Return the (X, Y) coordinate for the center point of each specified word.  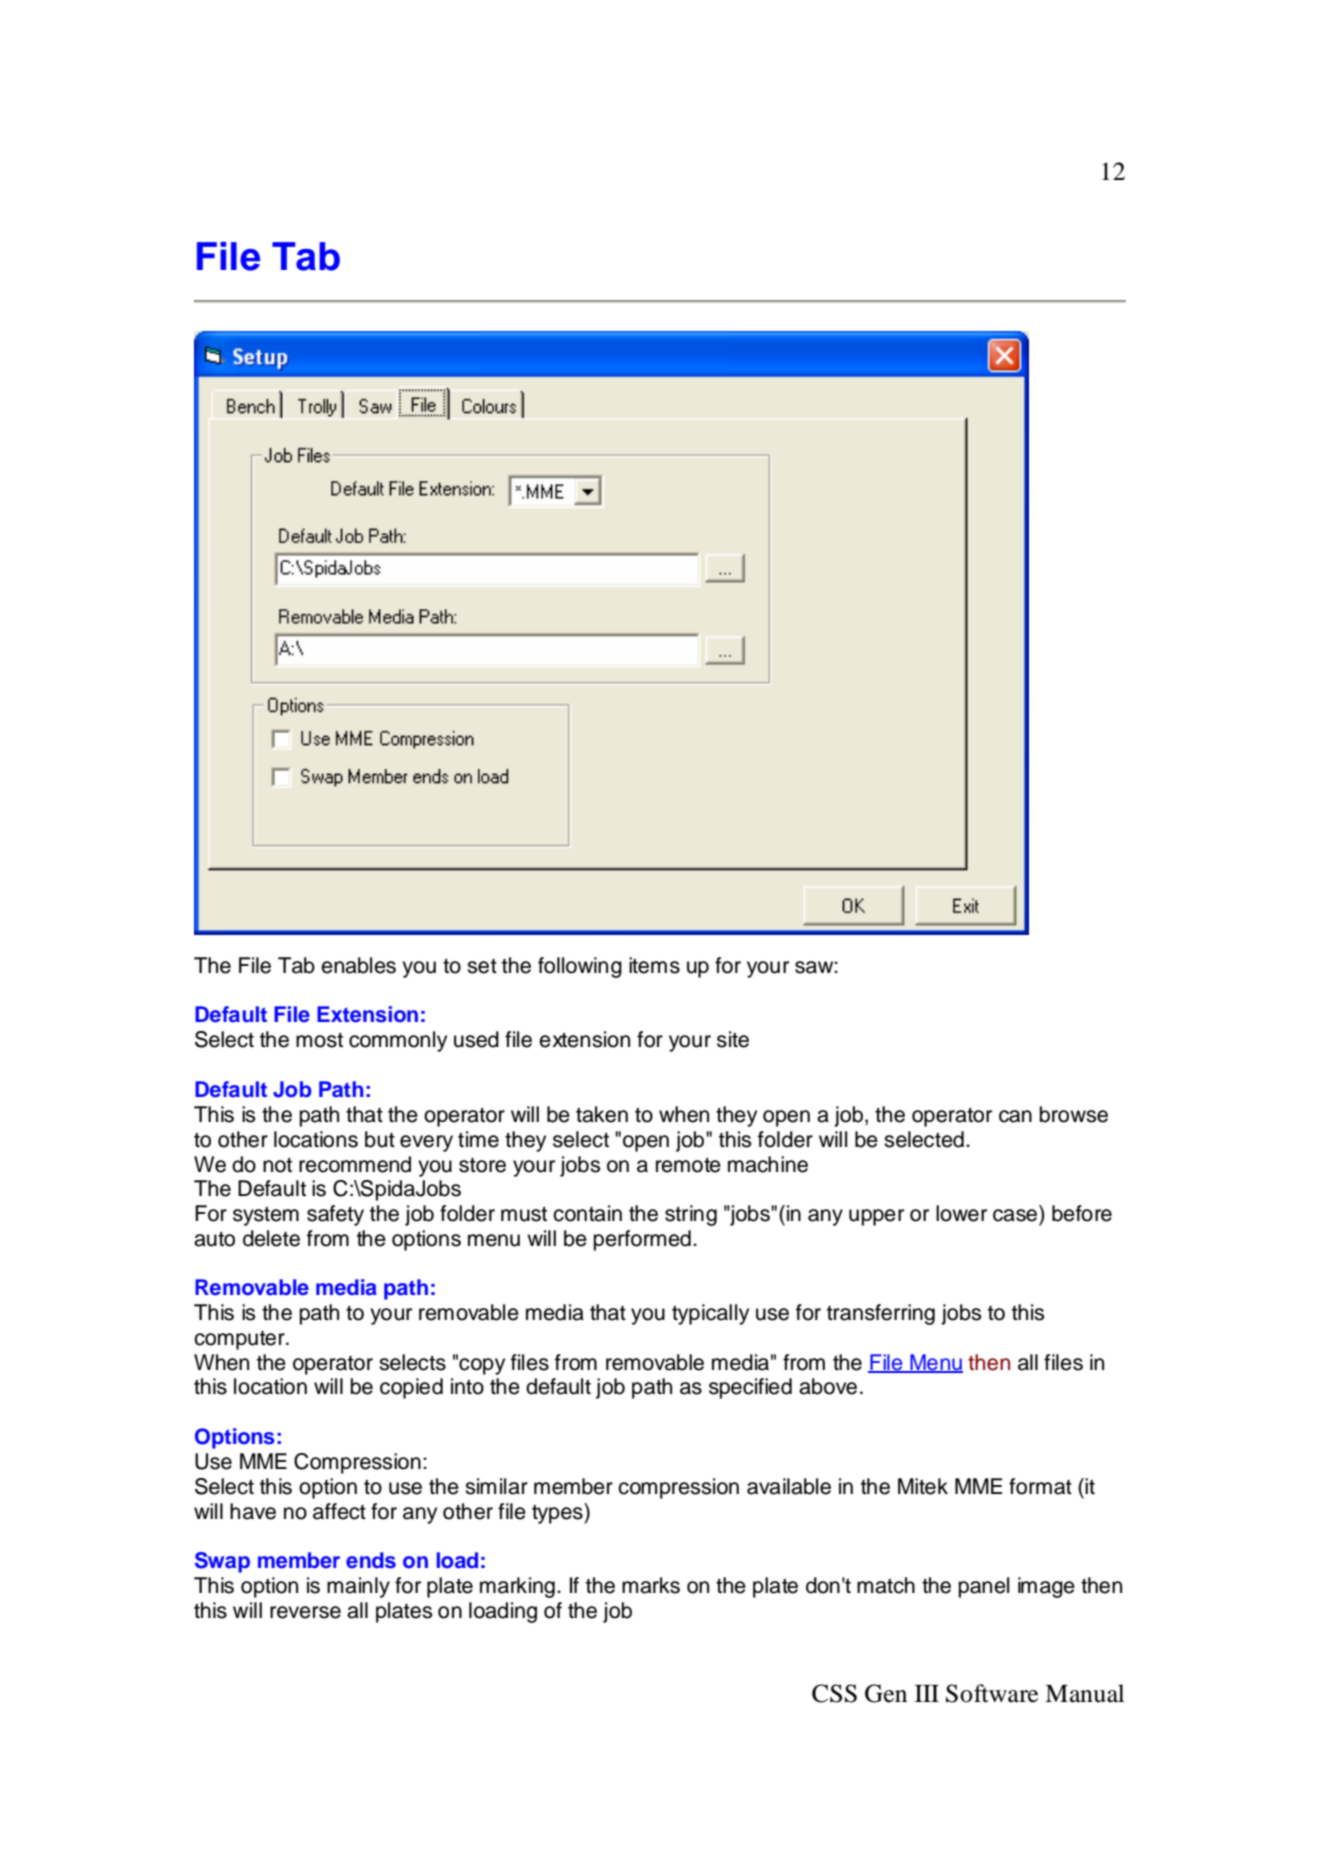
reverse (305, 1612)
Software (992, 1693)
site (733, 1039)
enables (358, 965)
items (654, 965)
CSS (834, 1693)
